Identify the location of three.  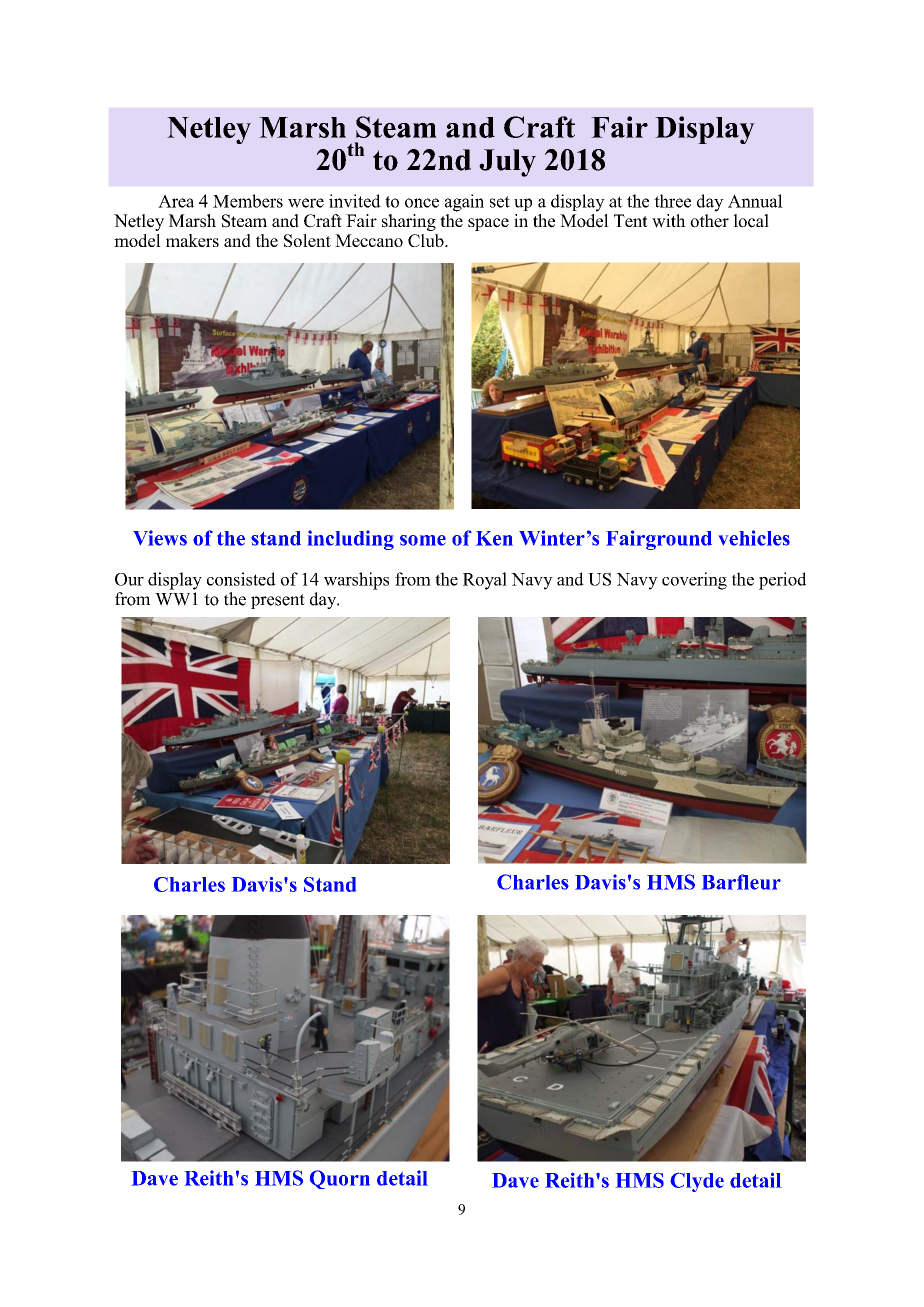
(672, 201).
